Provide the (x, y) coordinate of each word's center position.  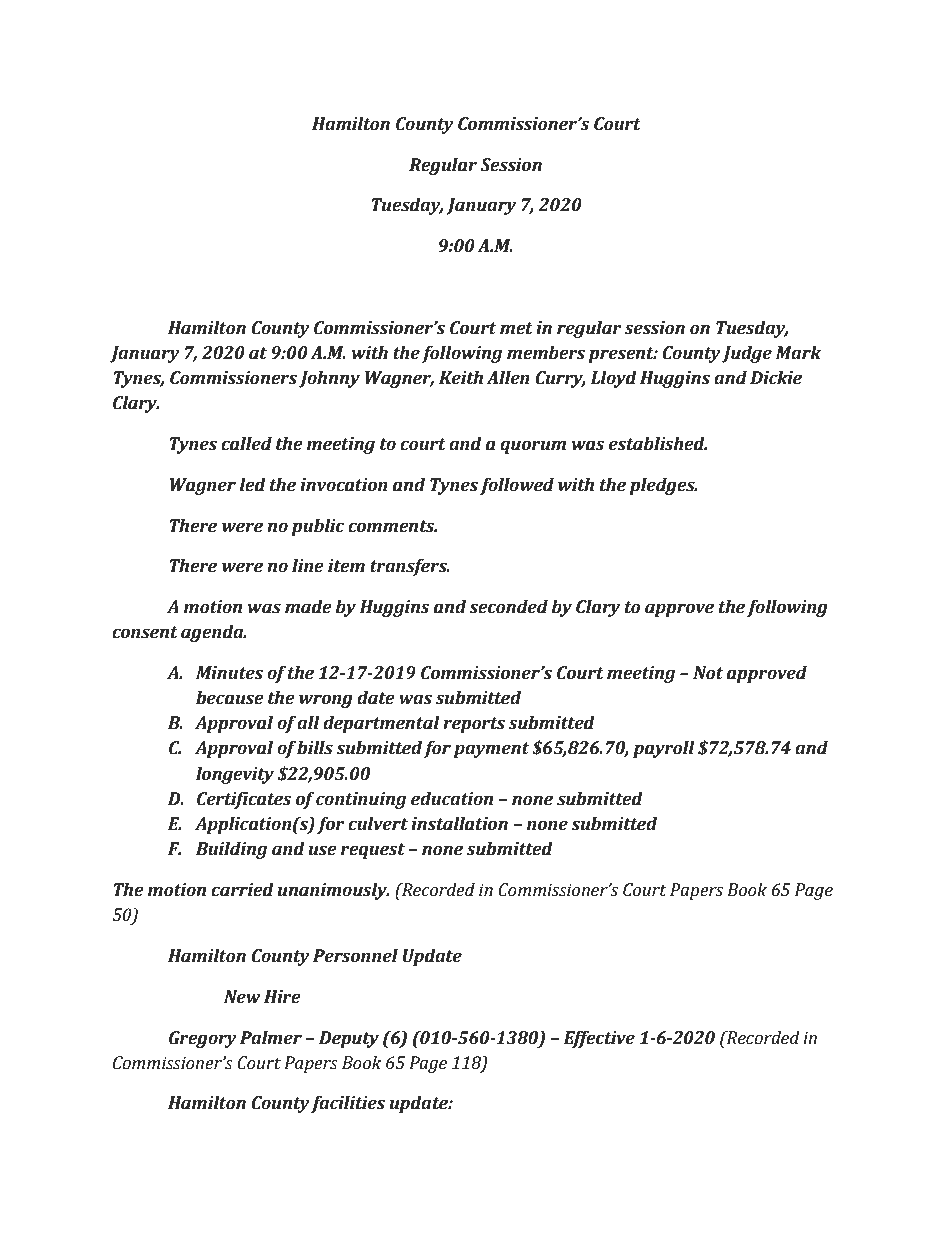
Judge (747, 354)
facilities (347, 1104)
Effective (599, 1039)
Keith (461, 378)
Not (708, 673)
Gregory (203, 1039)
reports (474, 725)
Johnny (329, 379)
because (230, 698)
